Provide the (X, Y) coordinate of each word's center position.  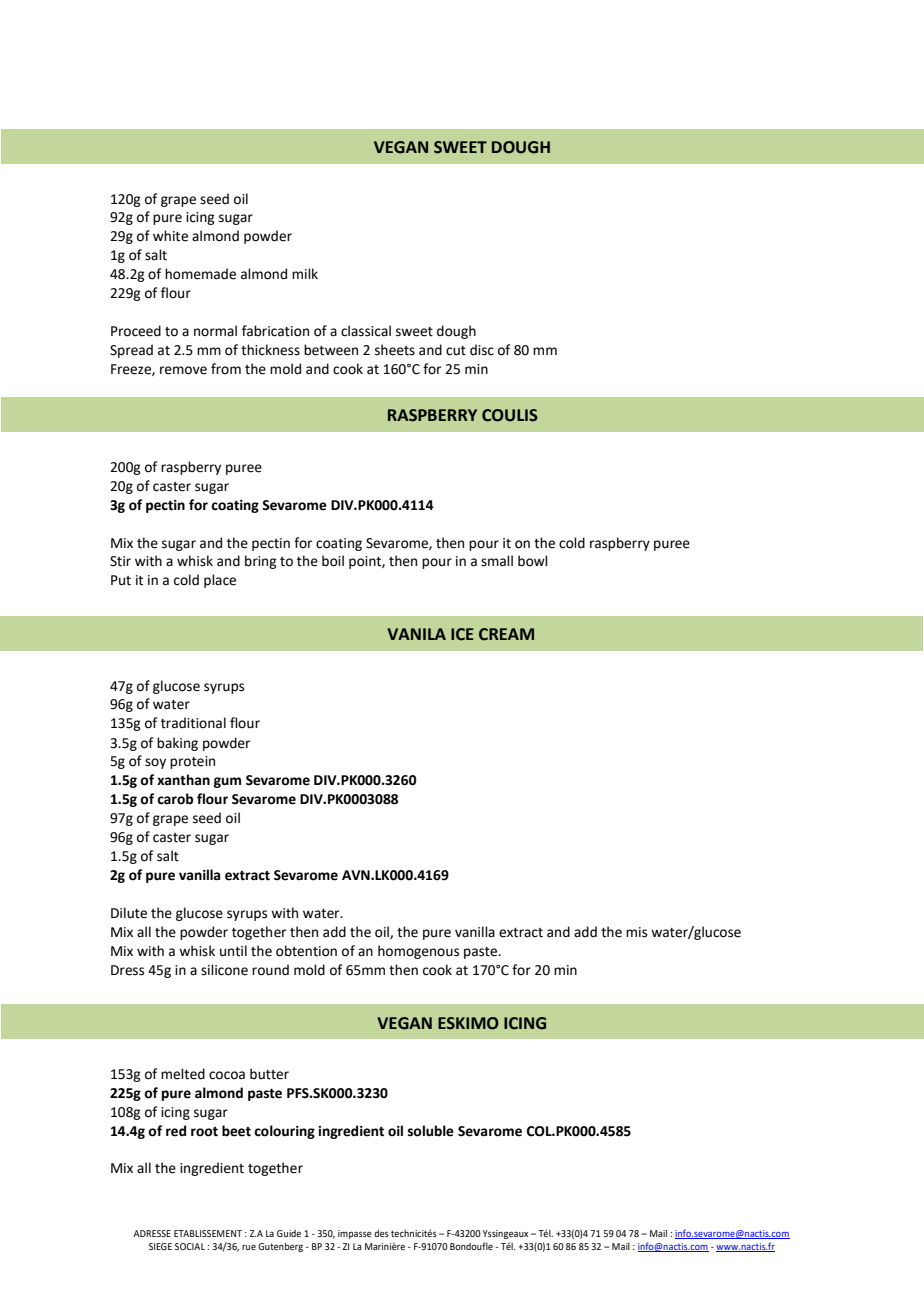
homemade (200, 274)
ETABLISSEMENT (208, 1233)
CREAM (506, 634)
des (381, 1233)
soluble (431, 1131)
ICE (462, 634)
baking (177, 744)
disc (482, 350)
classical (366, 331)
